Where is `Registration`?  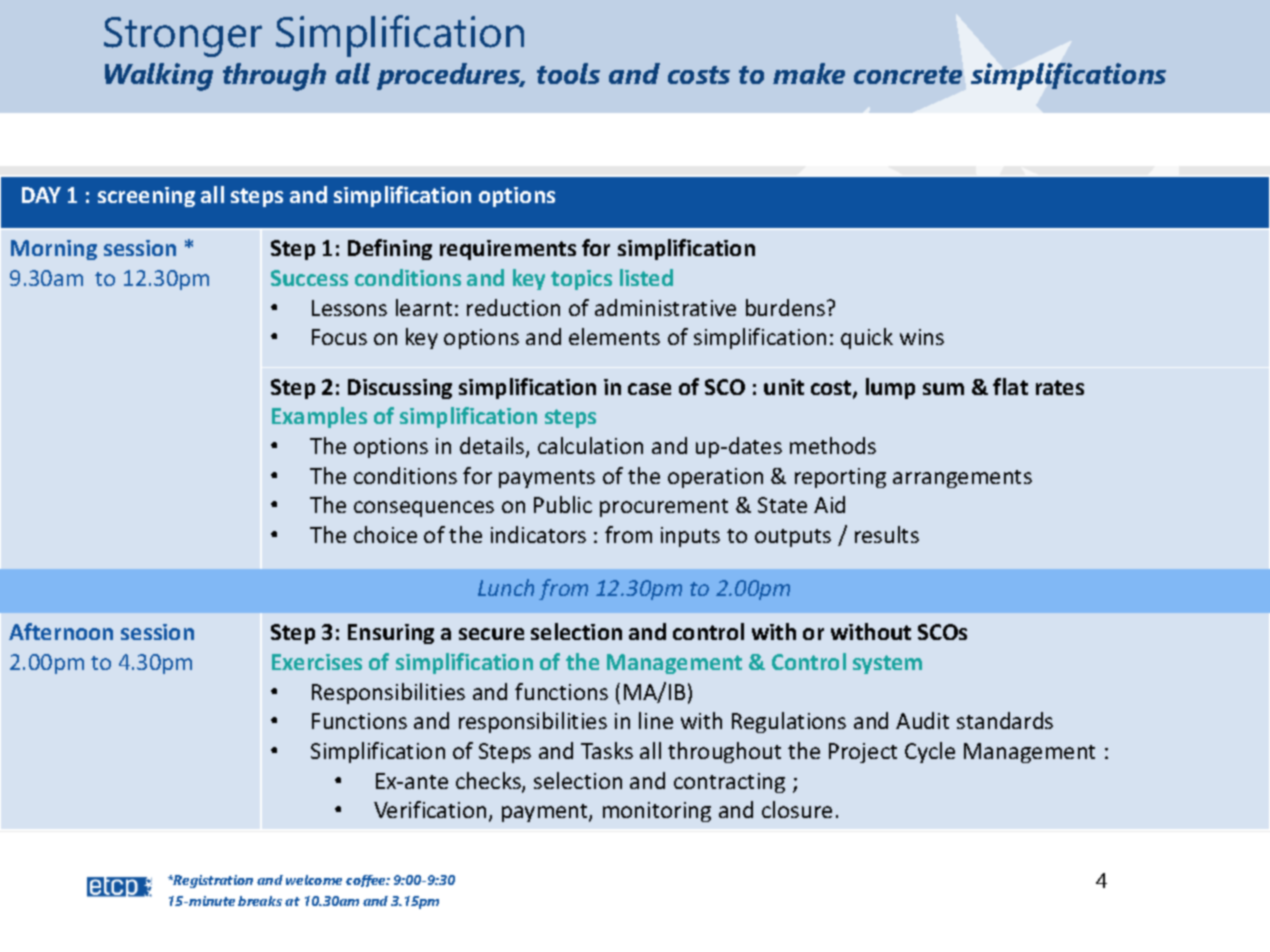 Registration is located at coordinates (212, 881).
